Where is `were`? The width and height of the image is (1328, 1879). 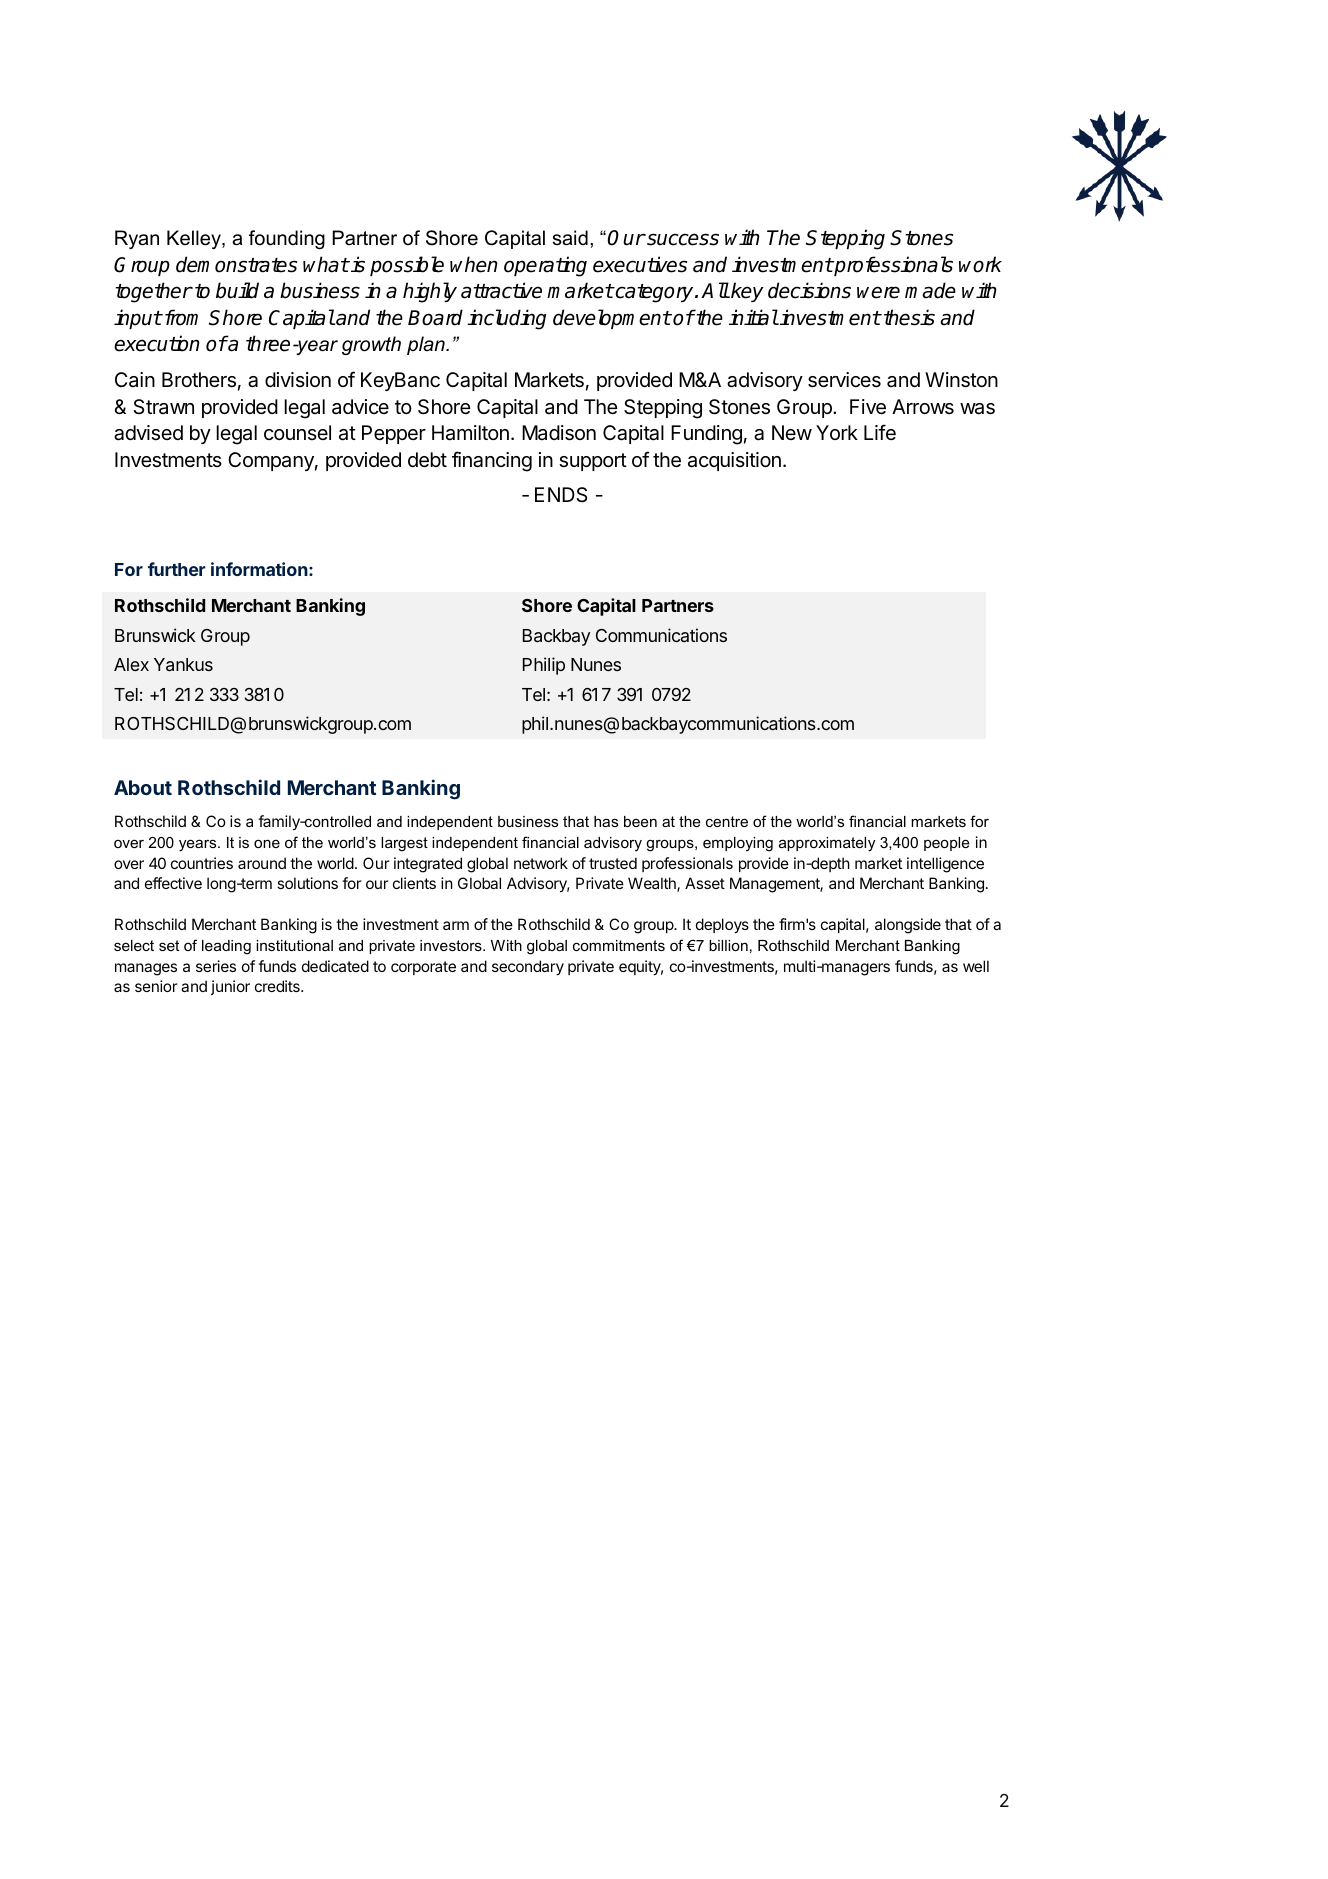 were is located at coordinates (878, 292).
